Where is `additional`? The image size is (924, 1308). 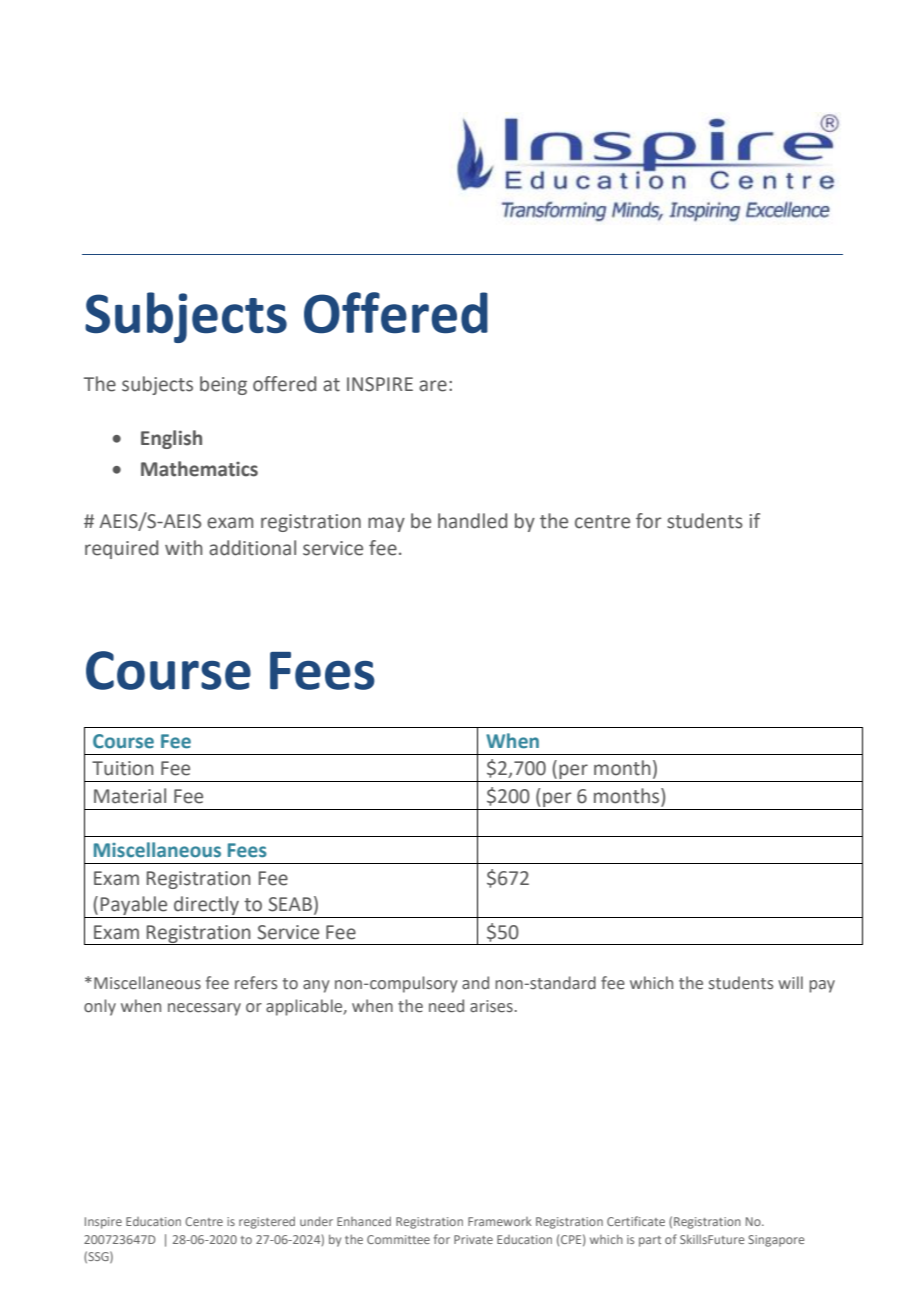 additional is located at coordinates (252, 548).
